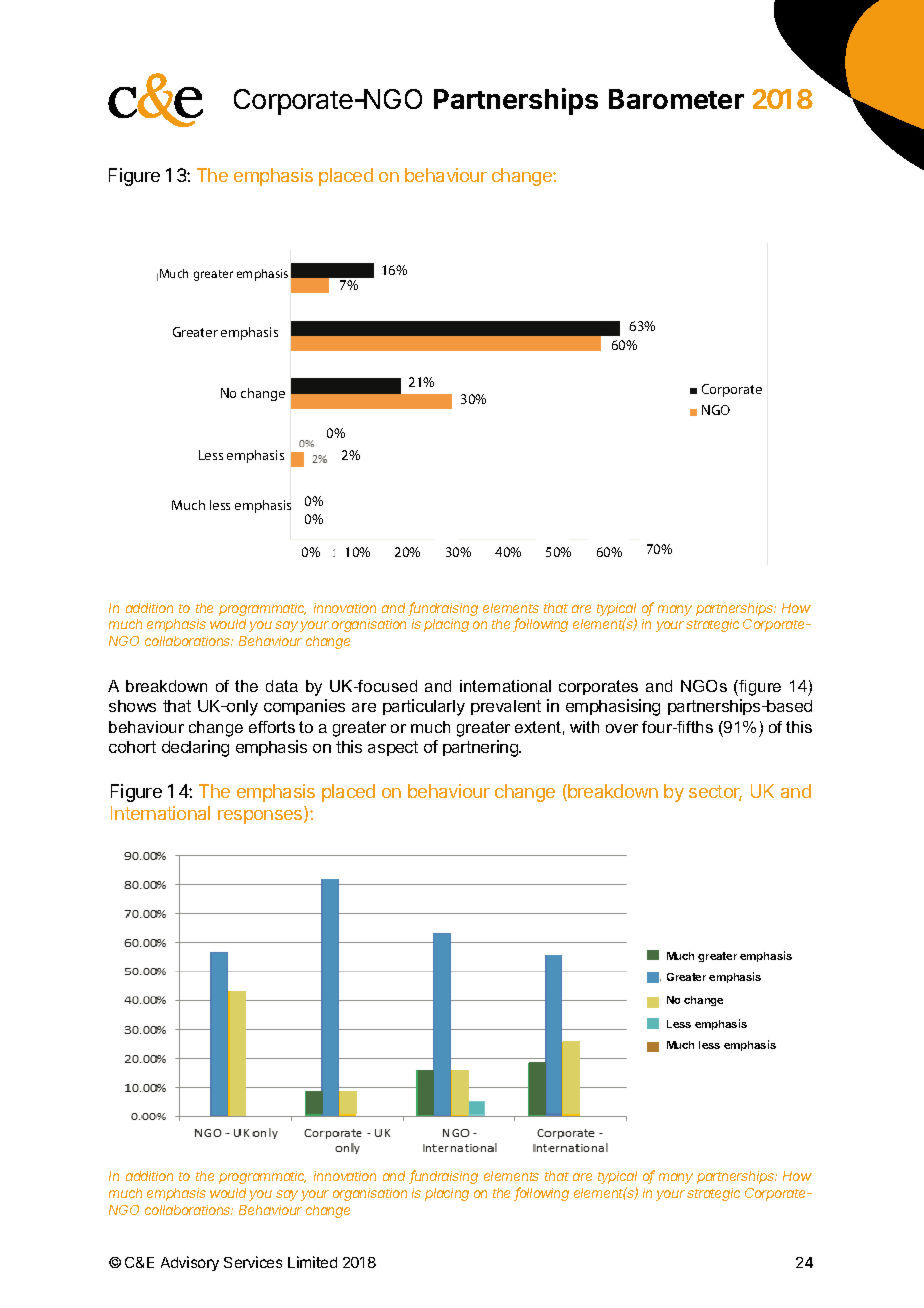 This screenshot has height=1308, width=924. What do you see at coordinates (506, 707) in the screenshot?
I see `prevalent` at bounding box center [506, 707].
